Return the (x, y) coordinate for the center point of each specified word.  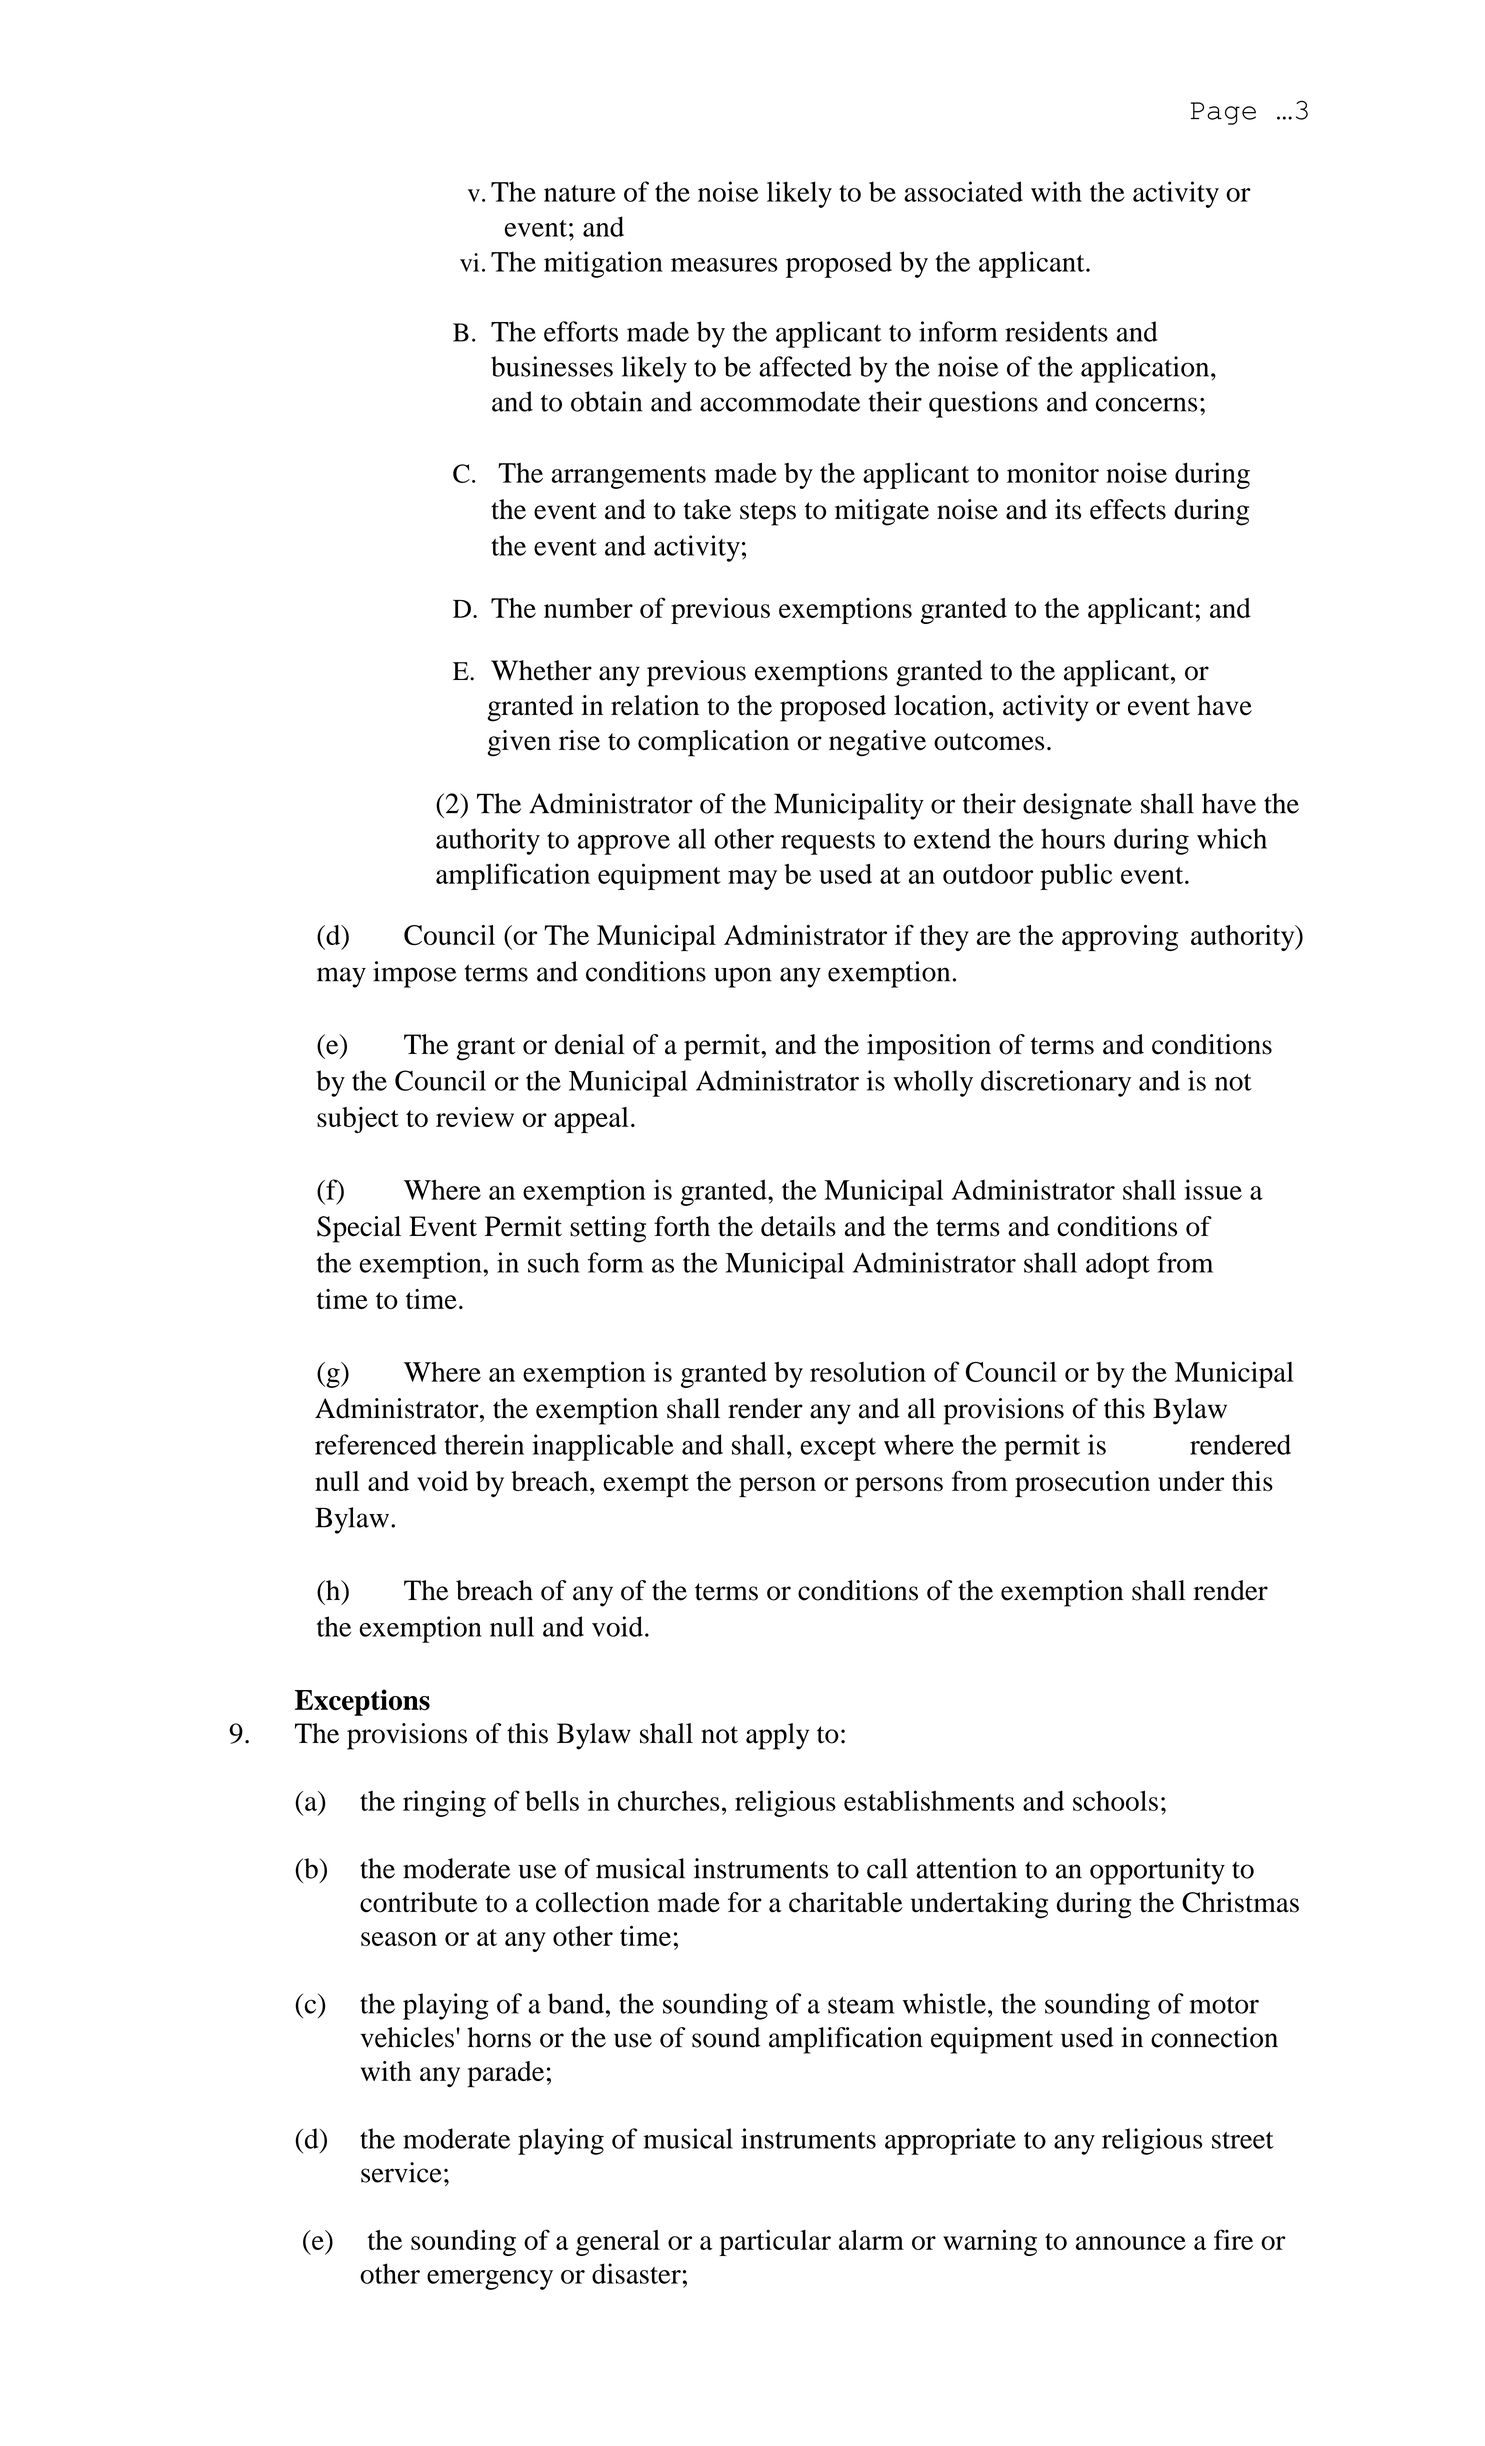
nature (580, 193)
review (475, 1117)
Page (1223, 113)
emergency (490, 2280)
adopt (1118, 1265)
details (798, 1226)
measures (724, 265)
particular (775, 2243)
